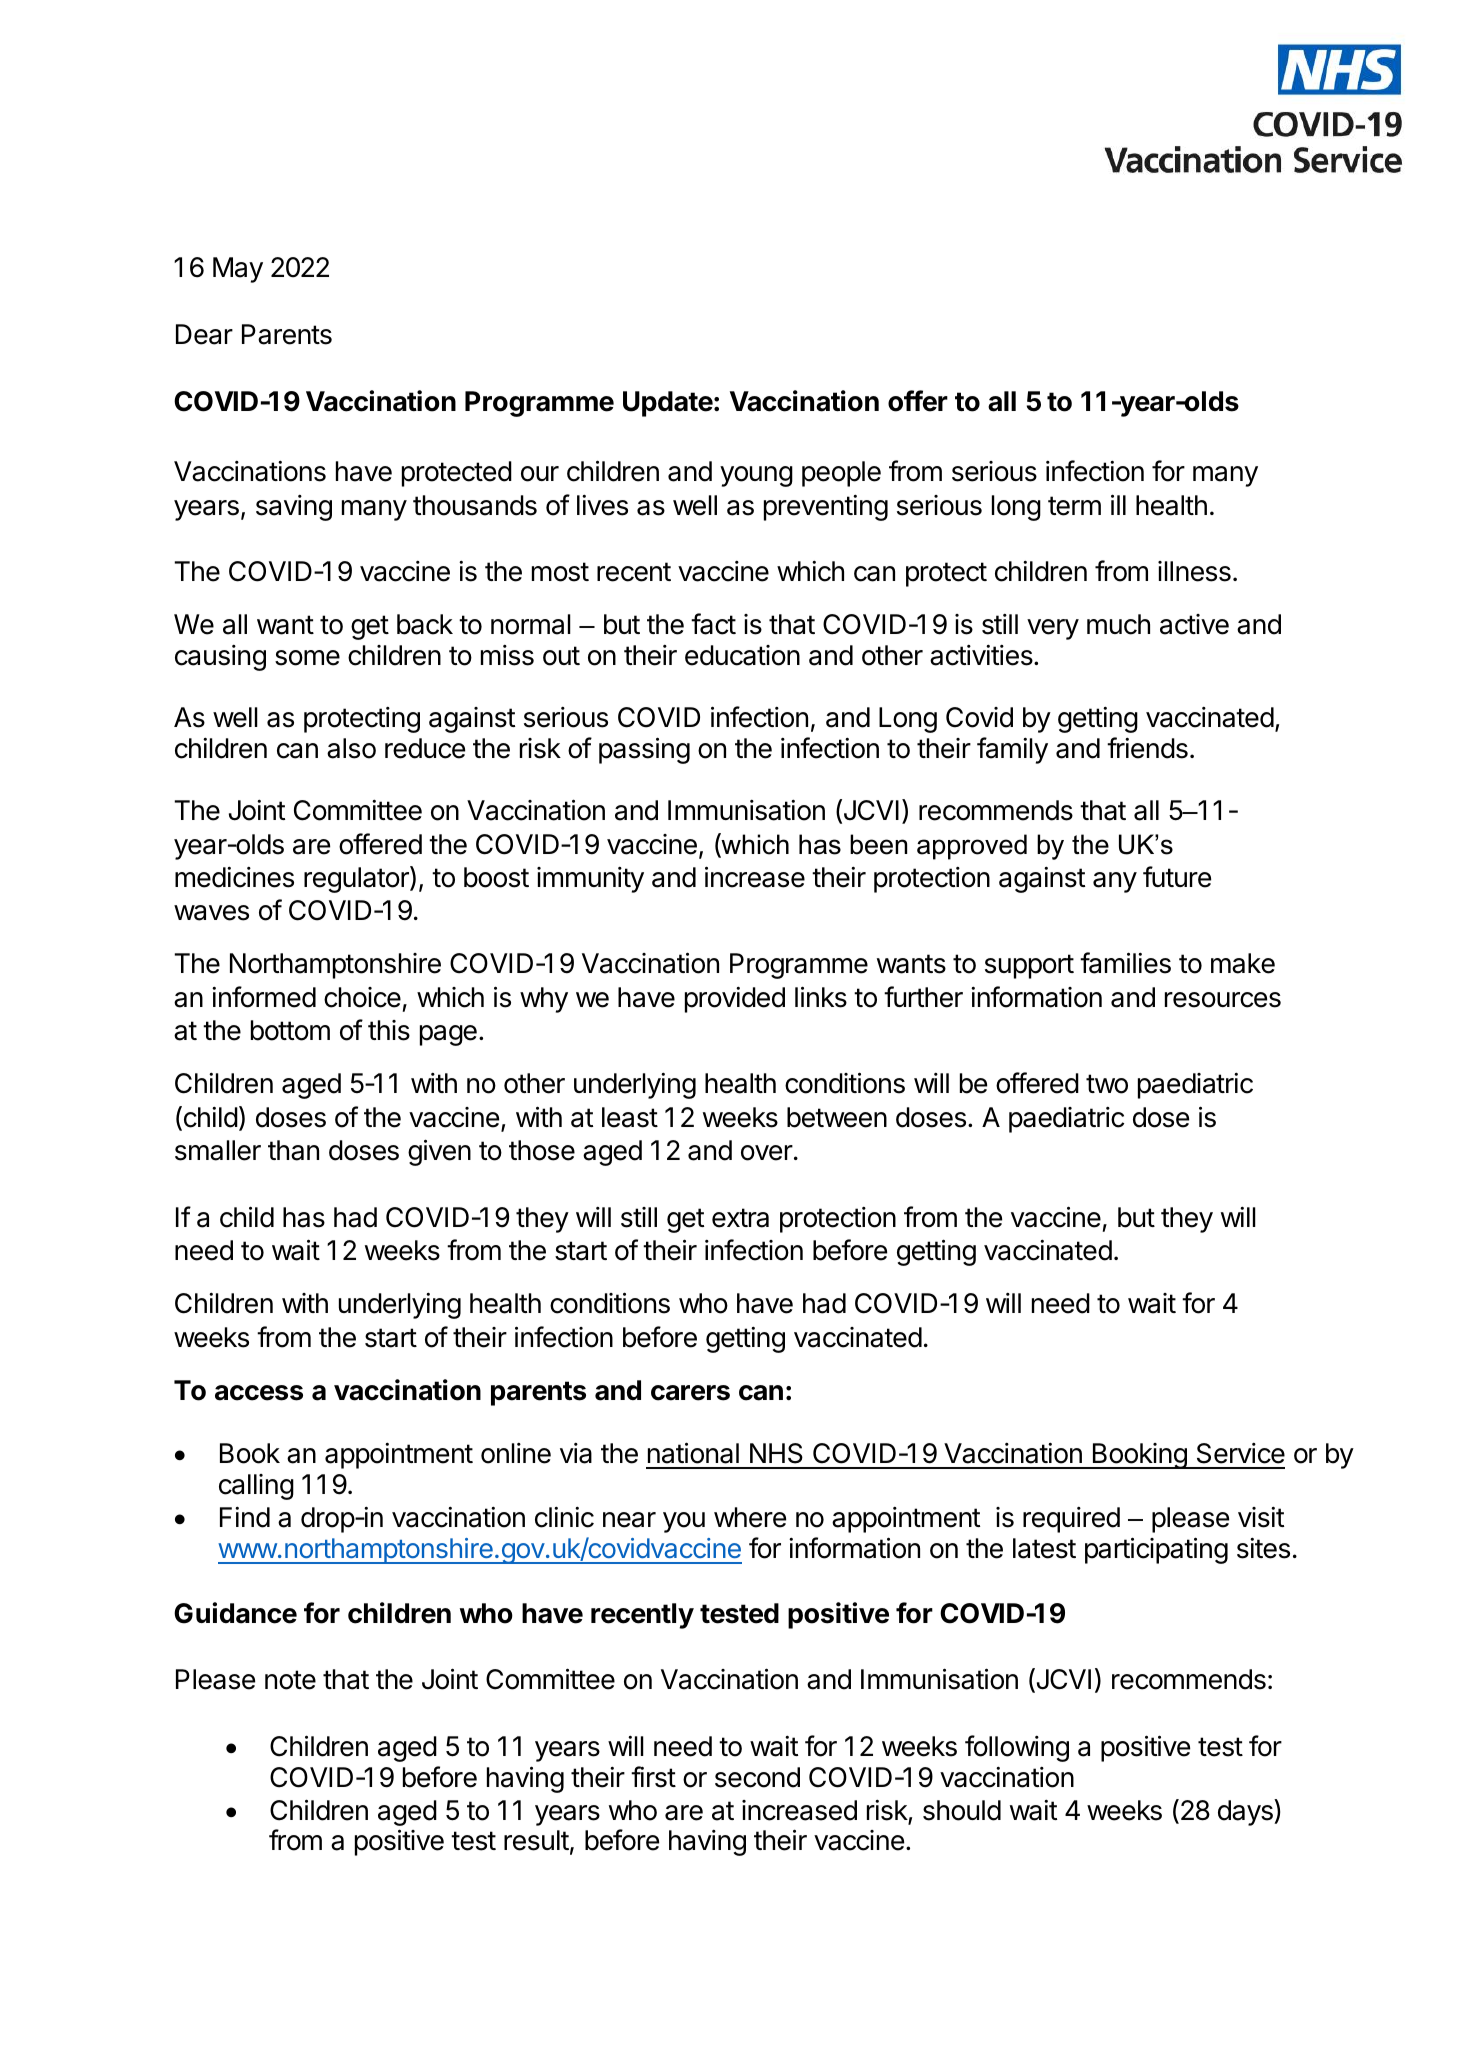  Describe the element at coordinates (238, 270) in the screenshot. I see `May` at that location.
